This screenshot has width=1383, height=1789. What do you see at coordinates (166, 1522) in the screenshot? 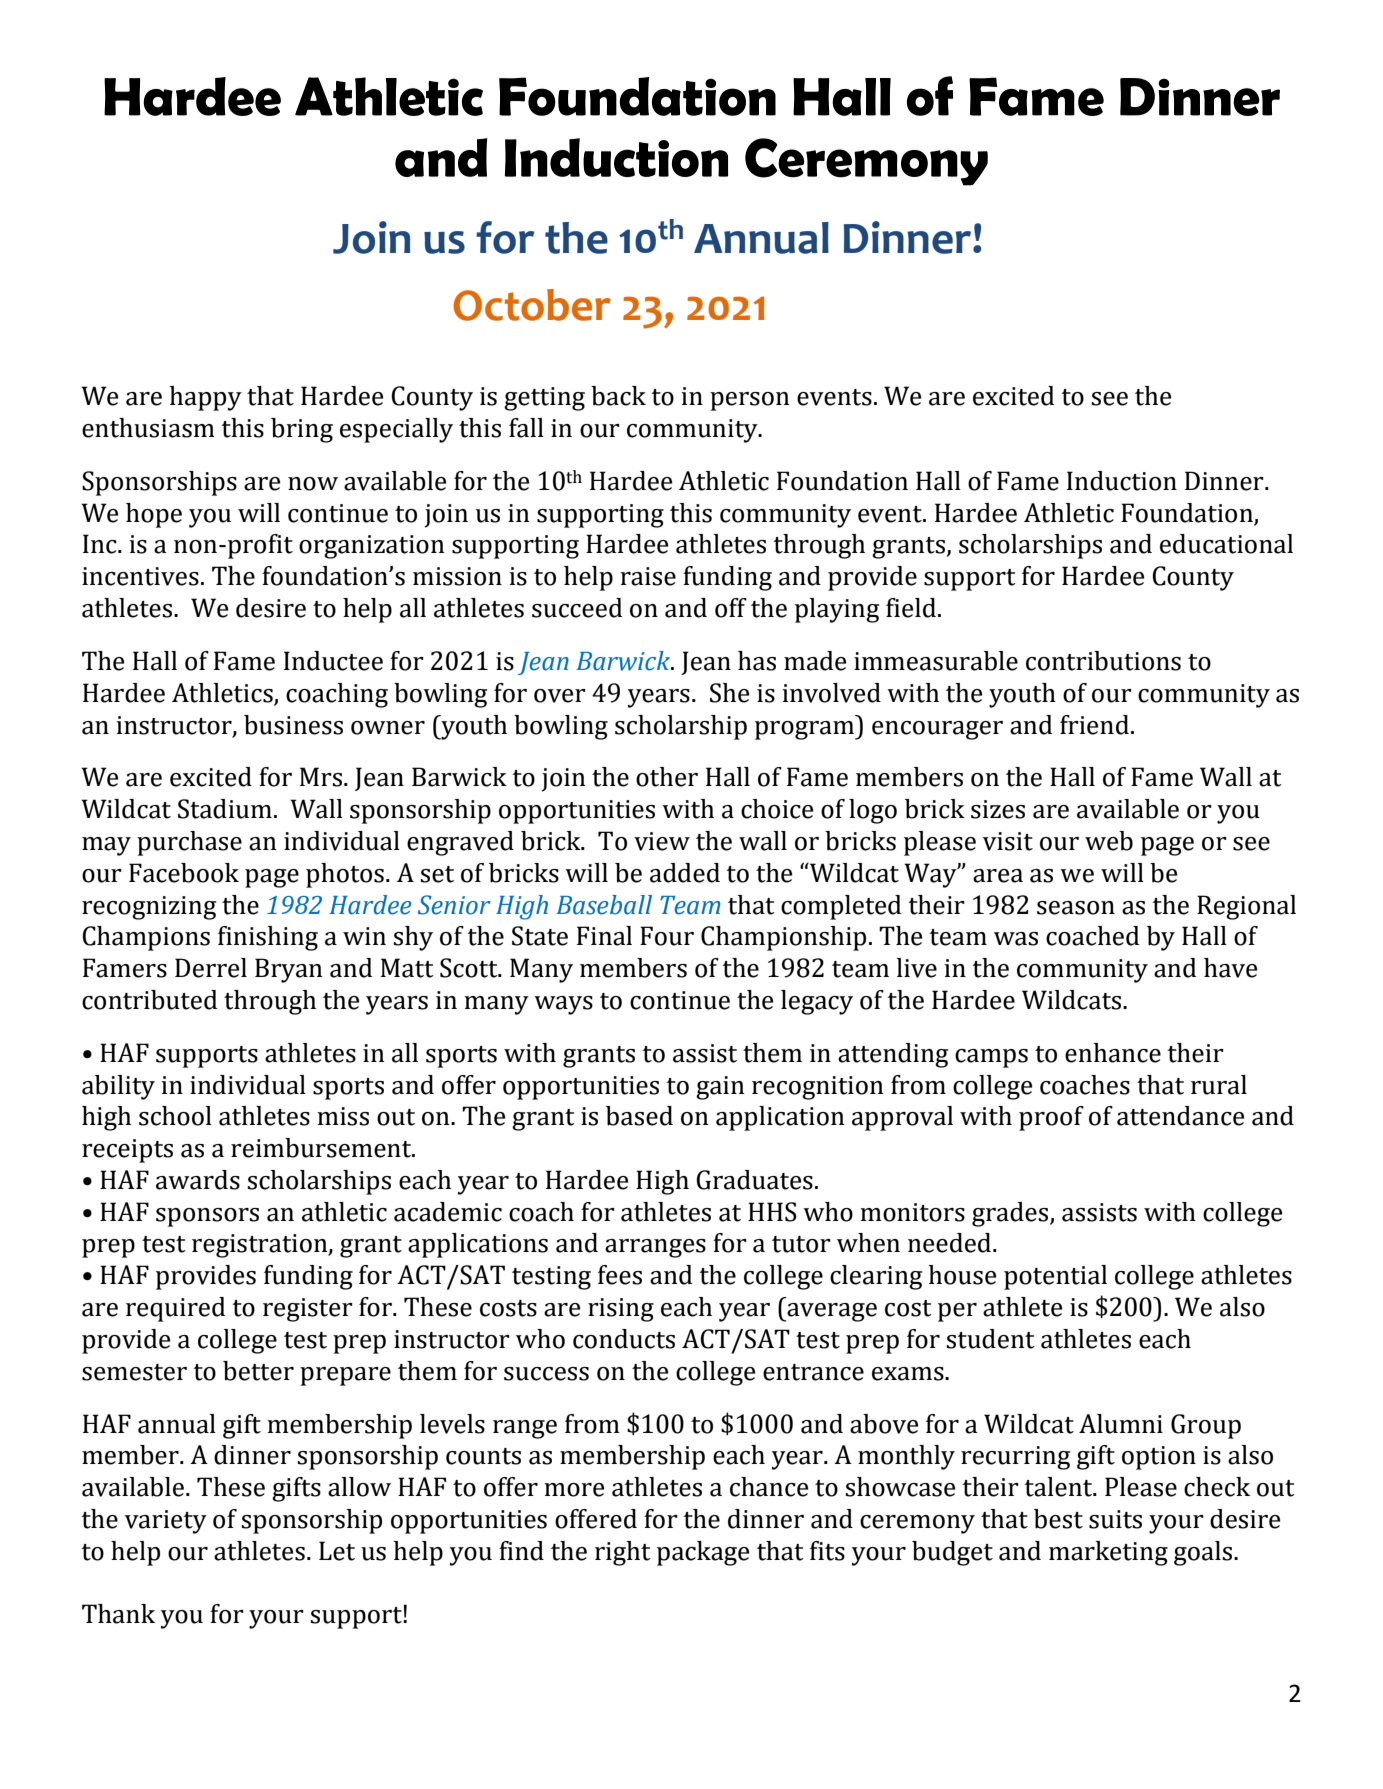
I see `variety` at bounding box center [166, 1522].
